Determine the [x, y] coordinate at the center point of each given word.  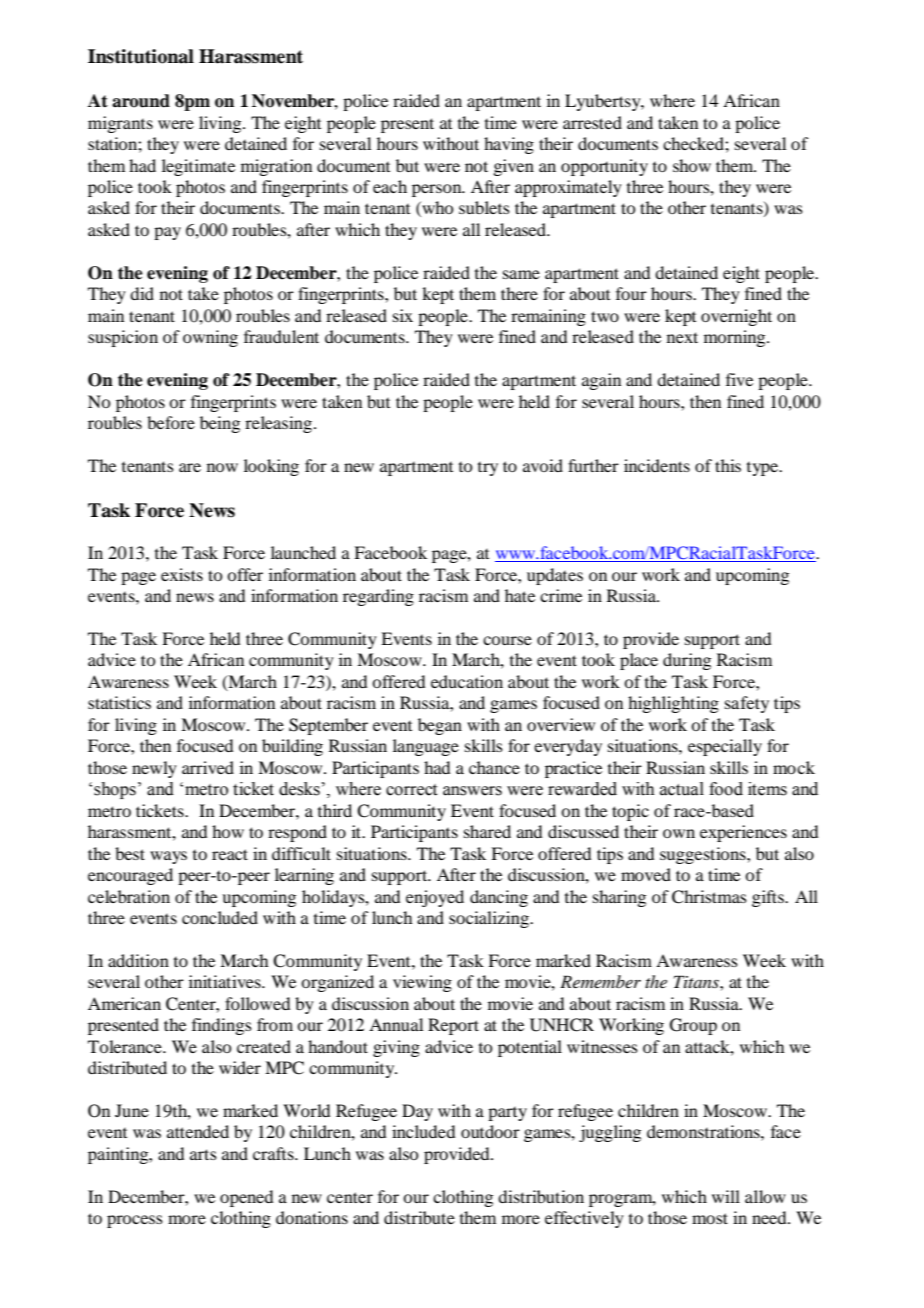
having [509, 145]
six [403, 315]
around [141, 101]
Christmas [709, 897]
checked [694, 143]
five [739, 379]
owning [210, 338]
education [467, 681]
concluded [220, 917]
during [687, 661]
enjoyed [435, 898]
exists [182, 574]
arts [203, 1154]
